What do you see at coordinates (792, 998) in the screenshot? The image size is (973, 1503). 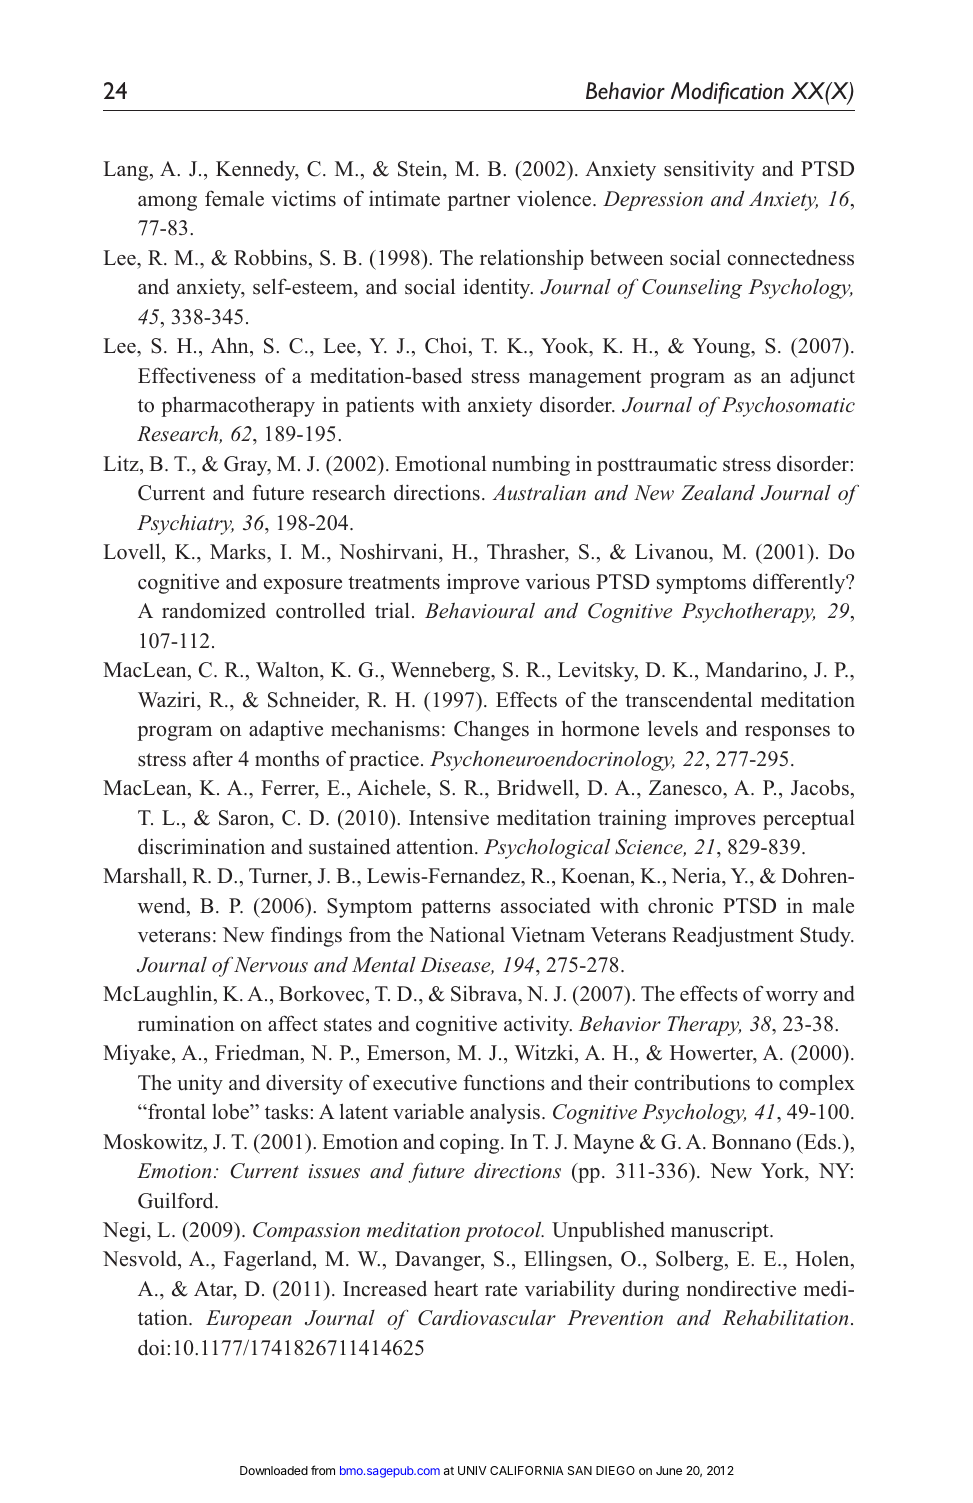 I see `worry` at bounding box center [792, 998].
